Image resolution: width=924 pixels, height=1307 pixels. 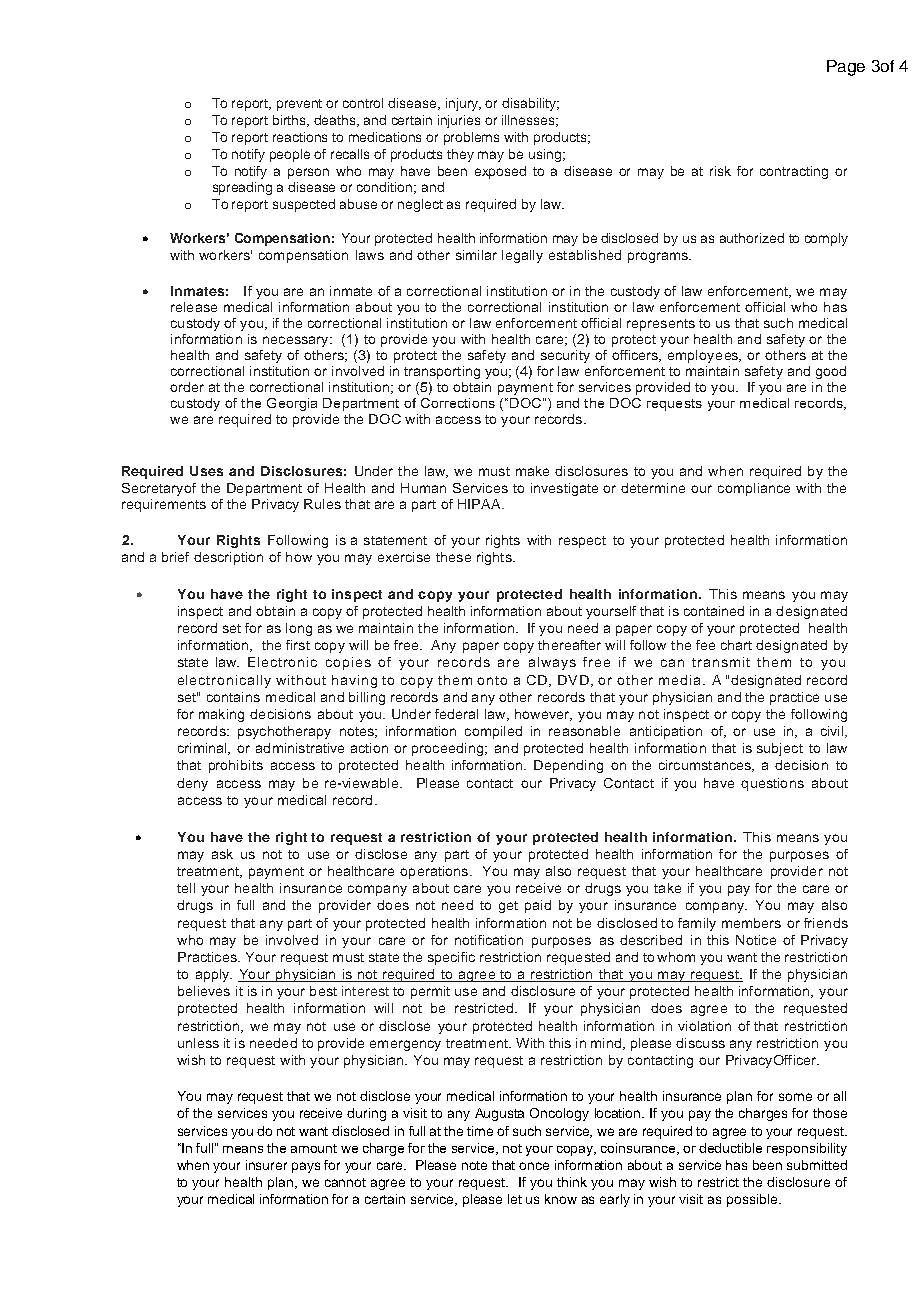 I want to click on births, so click(x=291, y=121).
